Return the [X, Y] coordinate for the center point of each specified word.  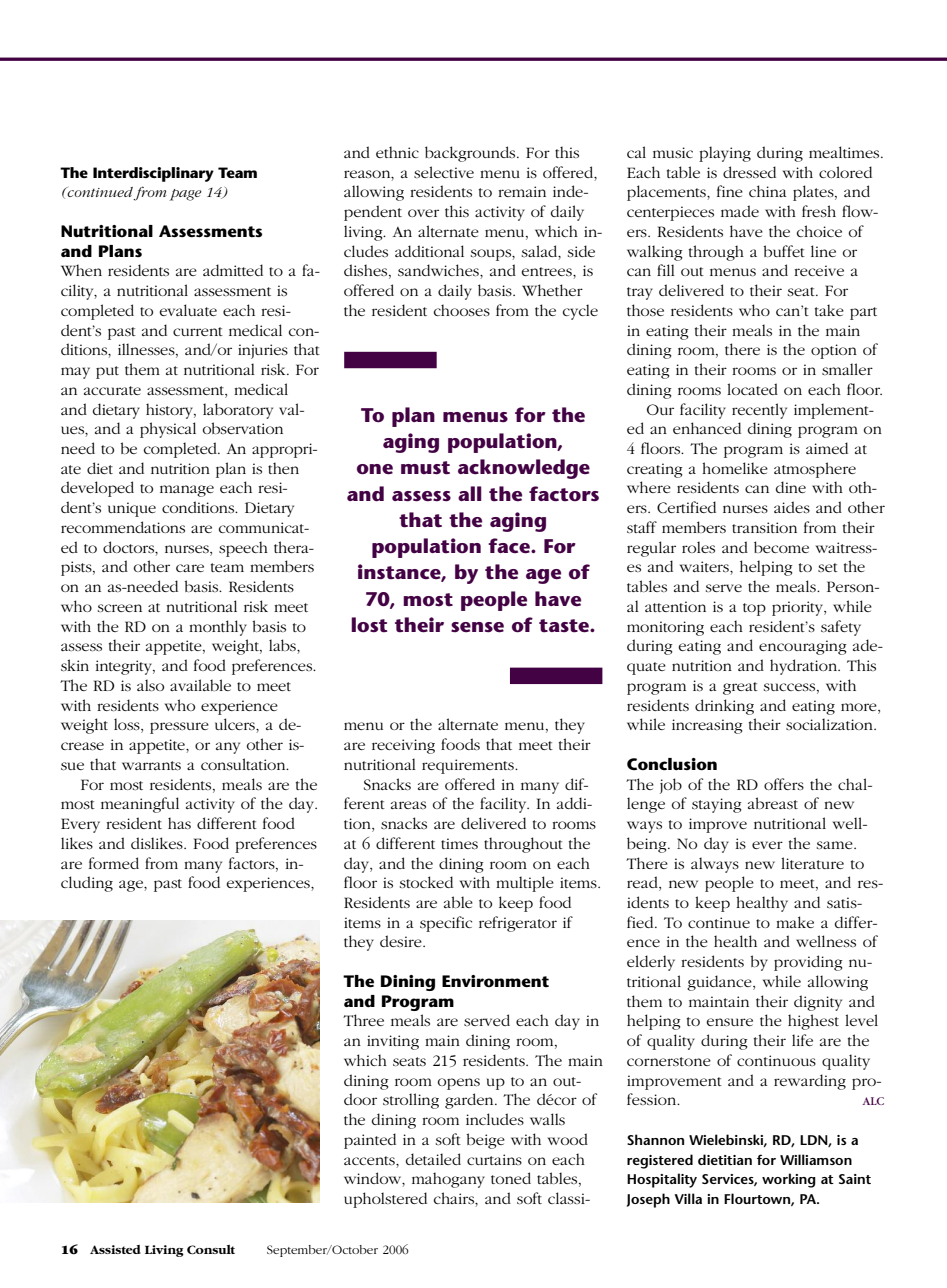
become [781, 547]
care [190, 568]
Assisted [115, 1249]
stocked [426, 882]
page [186, 195]
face [510, 546]
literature [812, 863]
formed [114, 863]
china [768, 191]
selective [444, 172]
